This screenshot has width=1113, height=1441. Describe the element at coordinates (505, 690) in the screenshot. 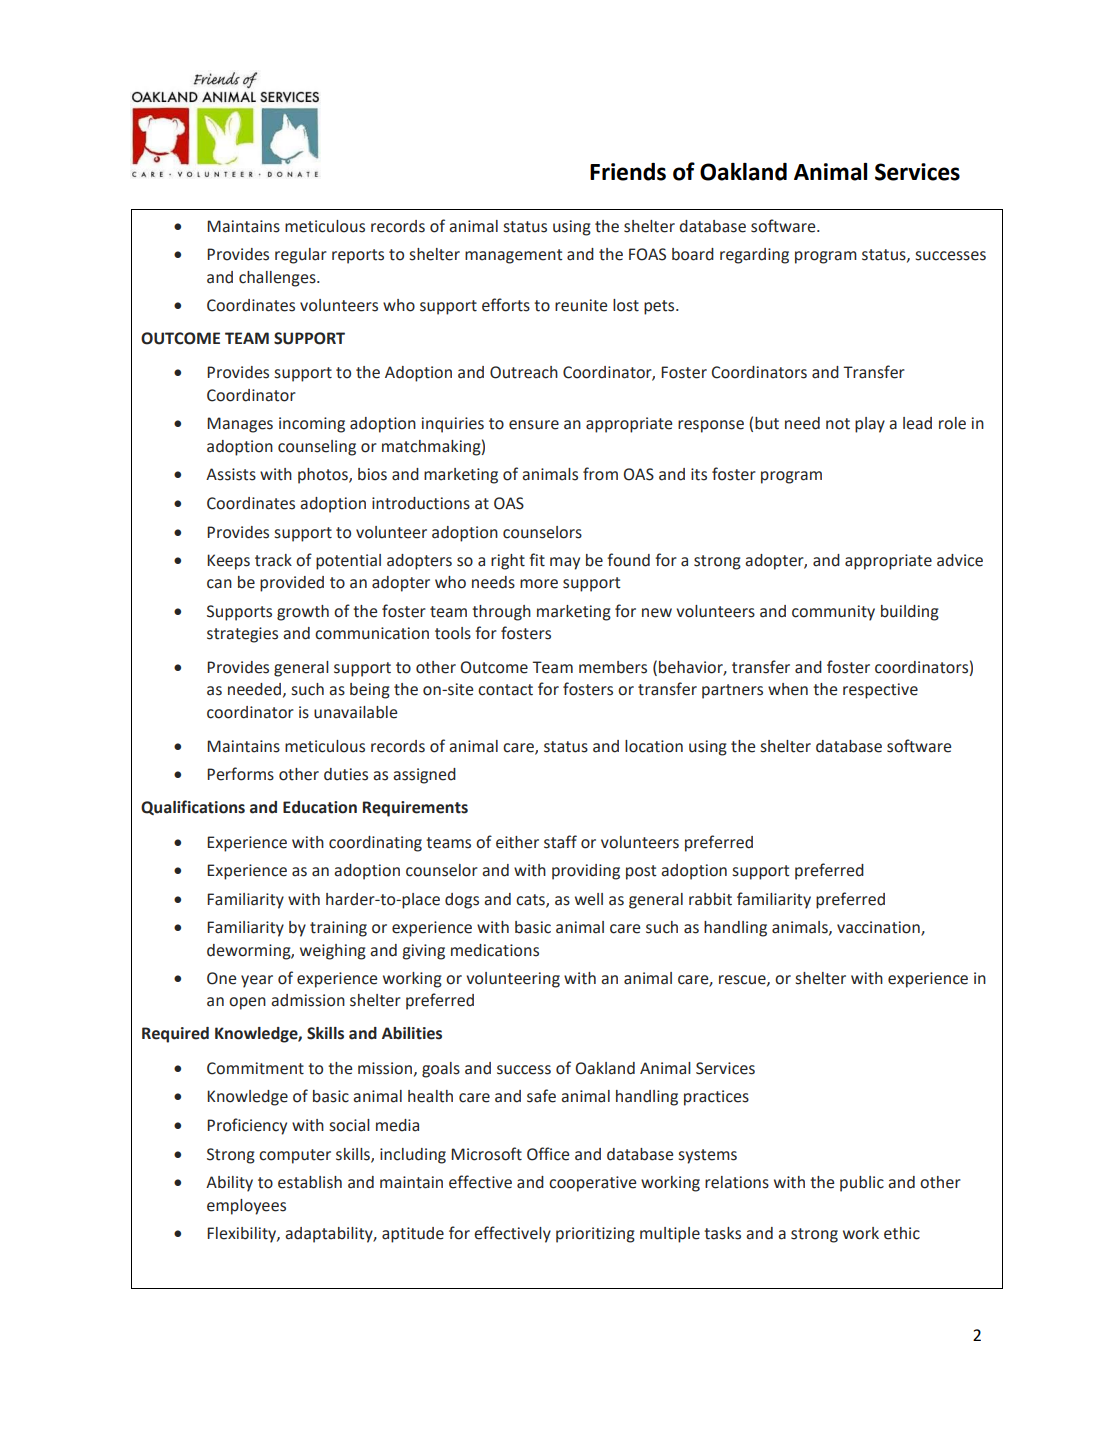

I see `contact` at that location.
